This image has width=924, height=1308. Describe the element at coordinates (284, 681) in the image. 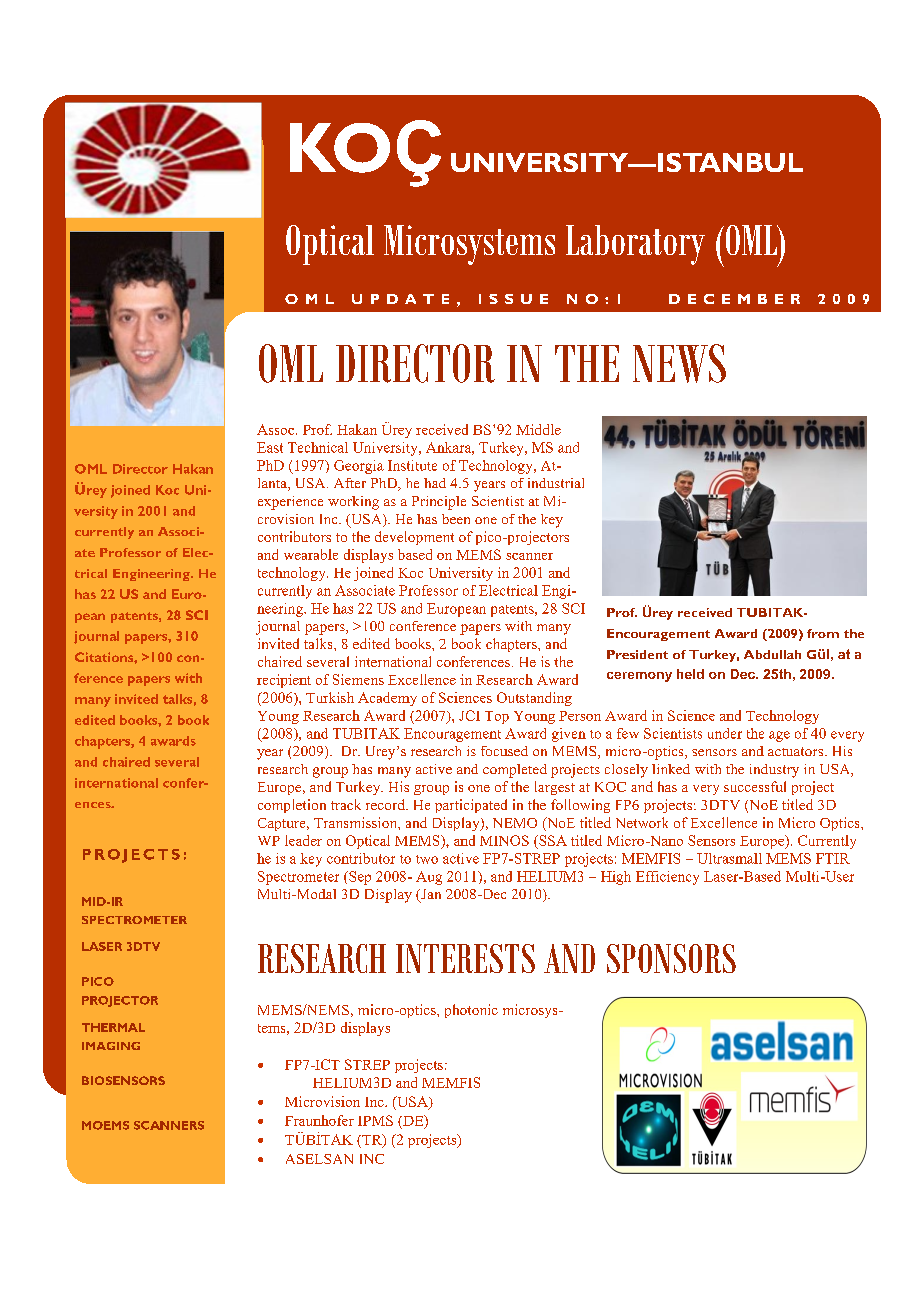

I see `recipient` at that location.
